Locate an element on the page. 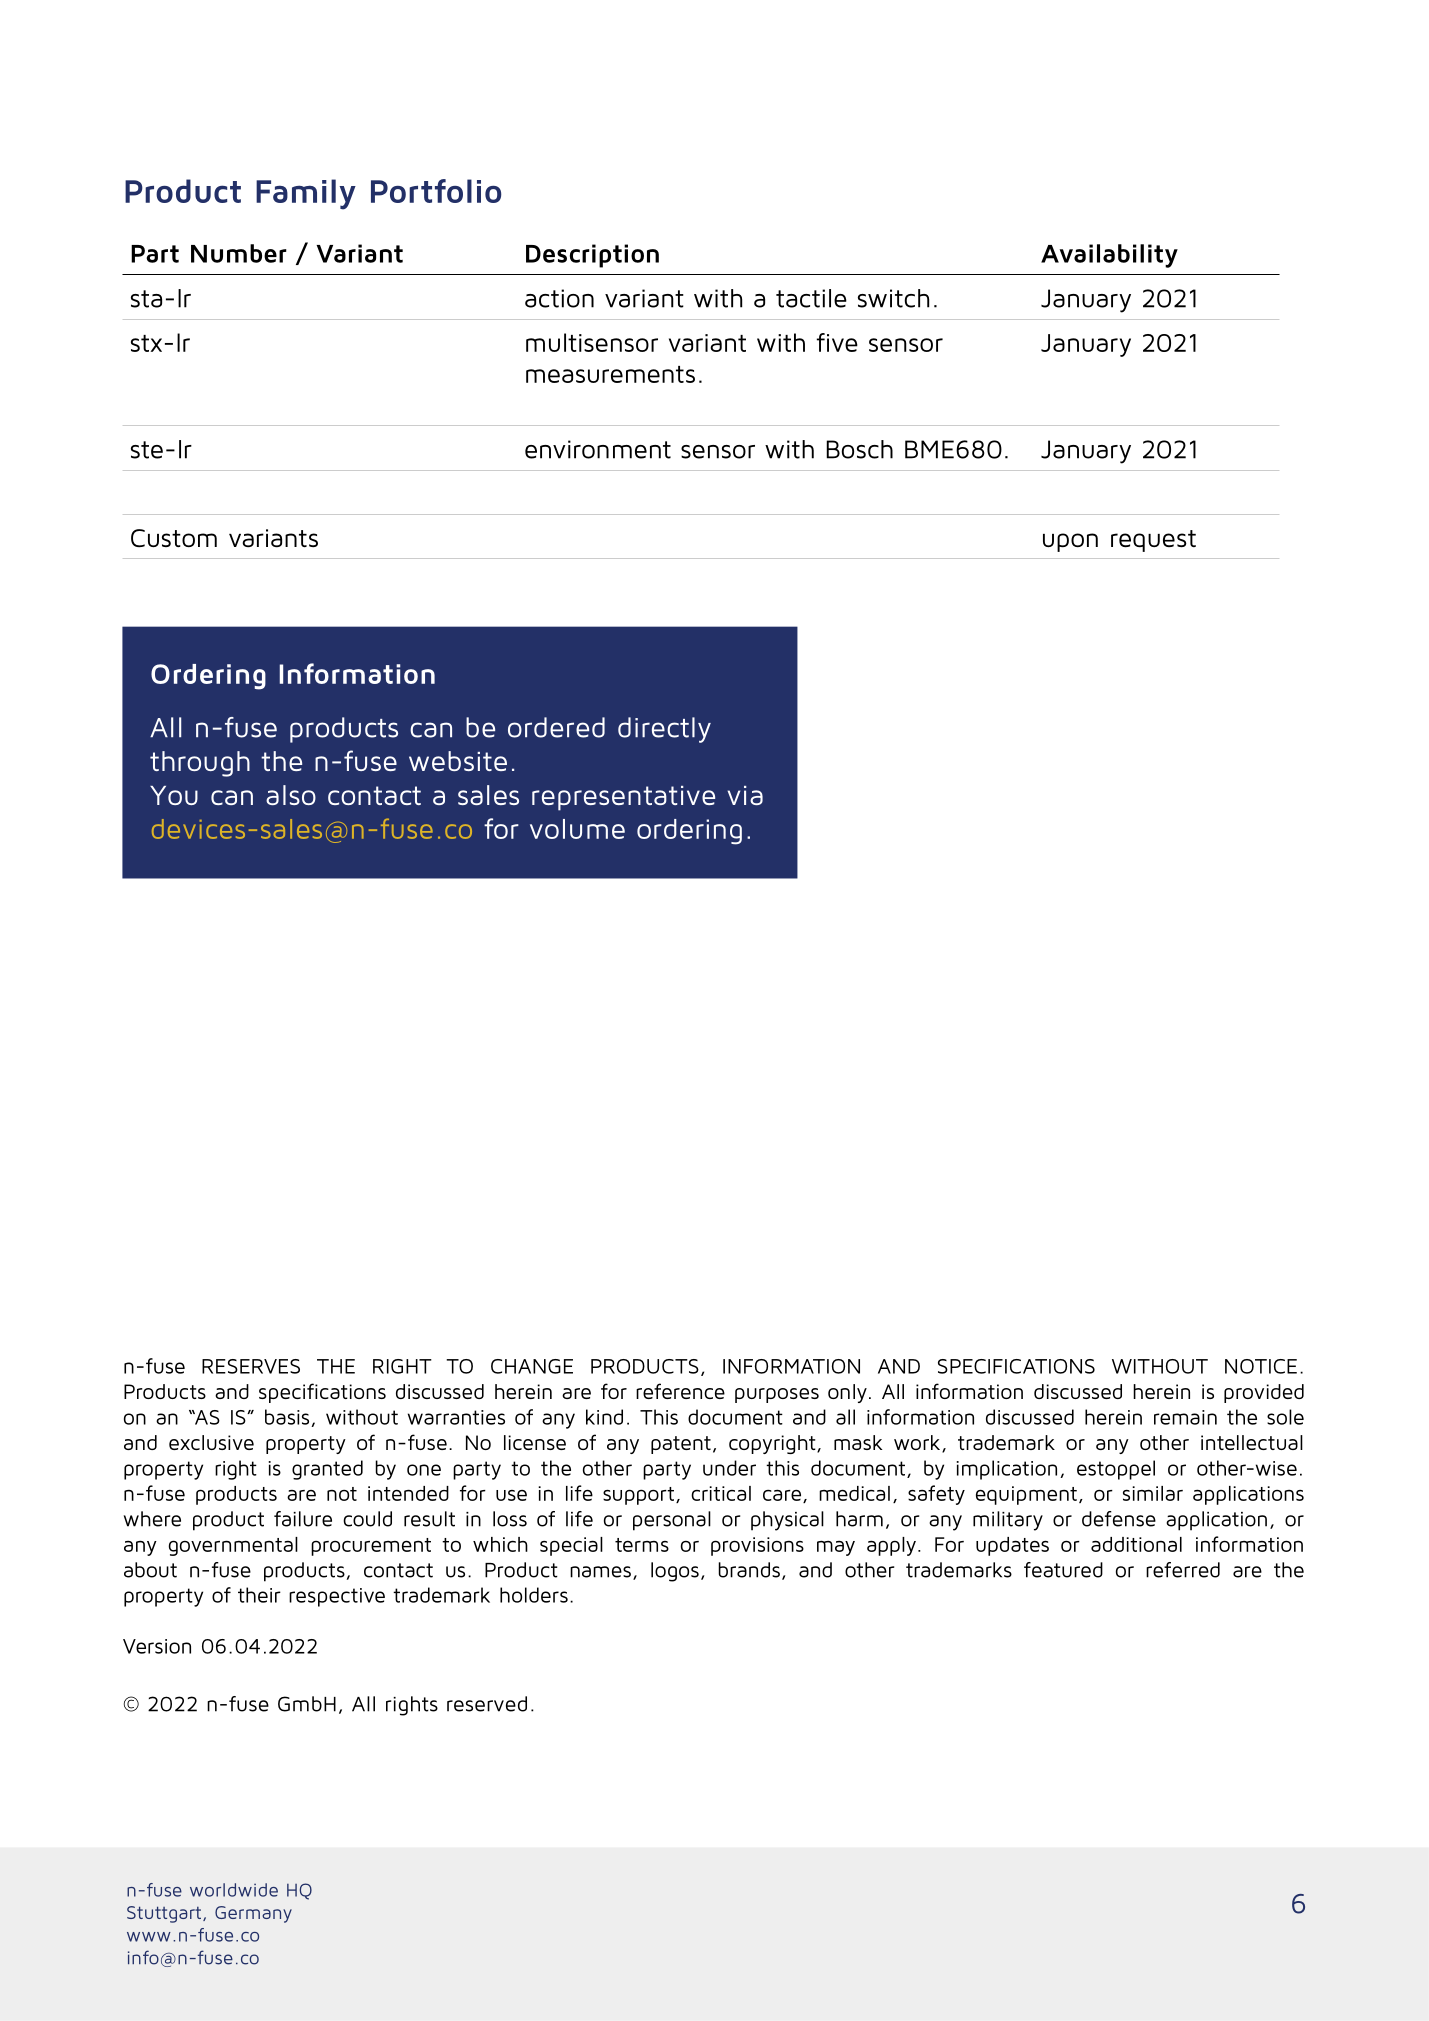 This image has width=1429, height=2021. RESERVES is located at coordinates (251, 1366).
